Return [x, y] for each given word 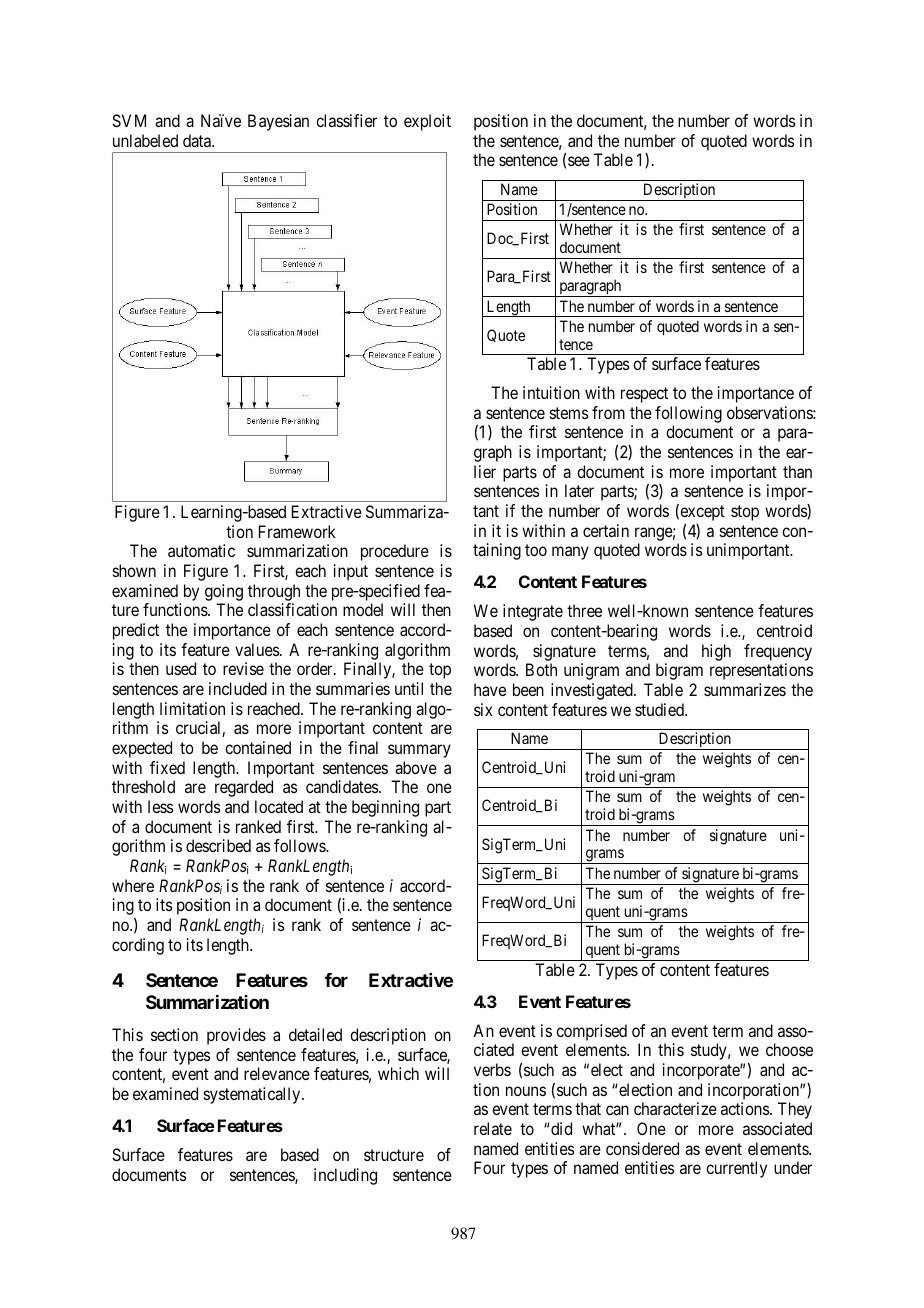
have [490, 689]
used [181, 668]
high [716, 652]
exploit [427, 122]
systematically [253, 1095]
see [579, 161]
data [198, 140]
